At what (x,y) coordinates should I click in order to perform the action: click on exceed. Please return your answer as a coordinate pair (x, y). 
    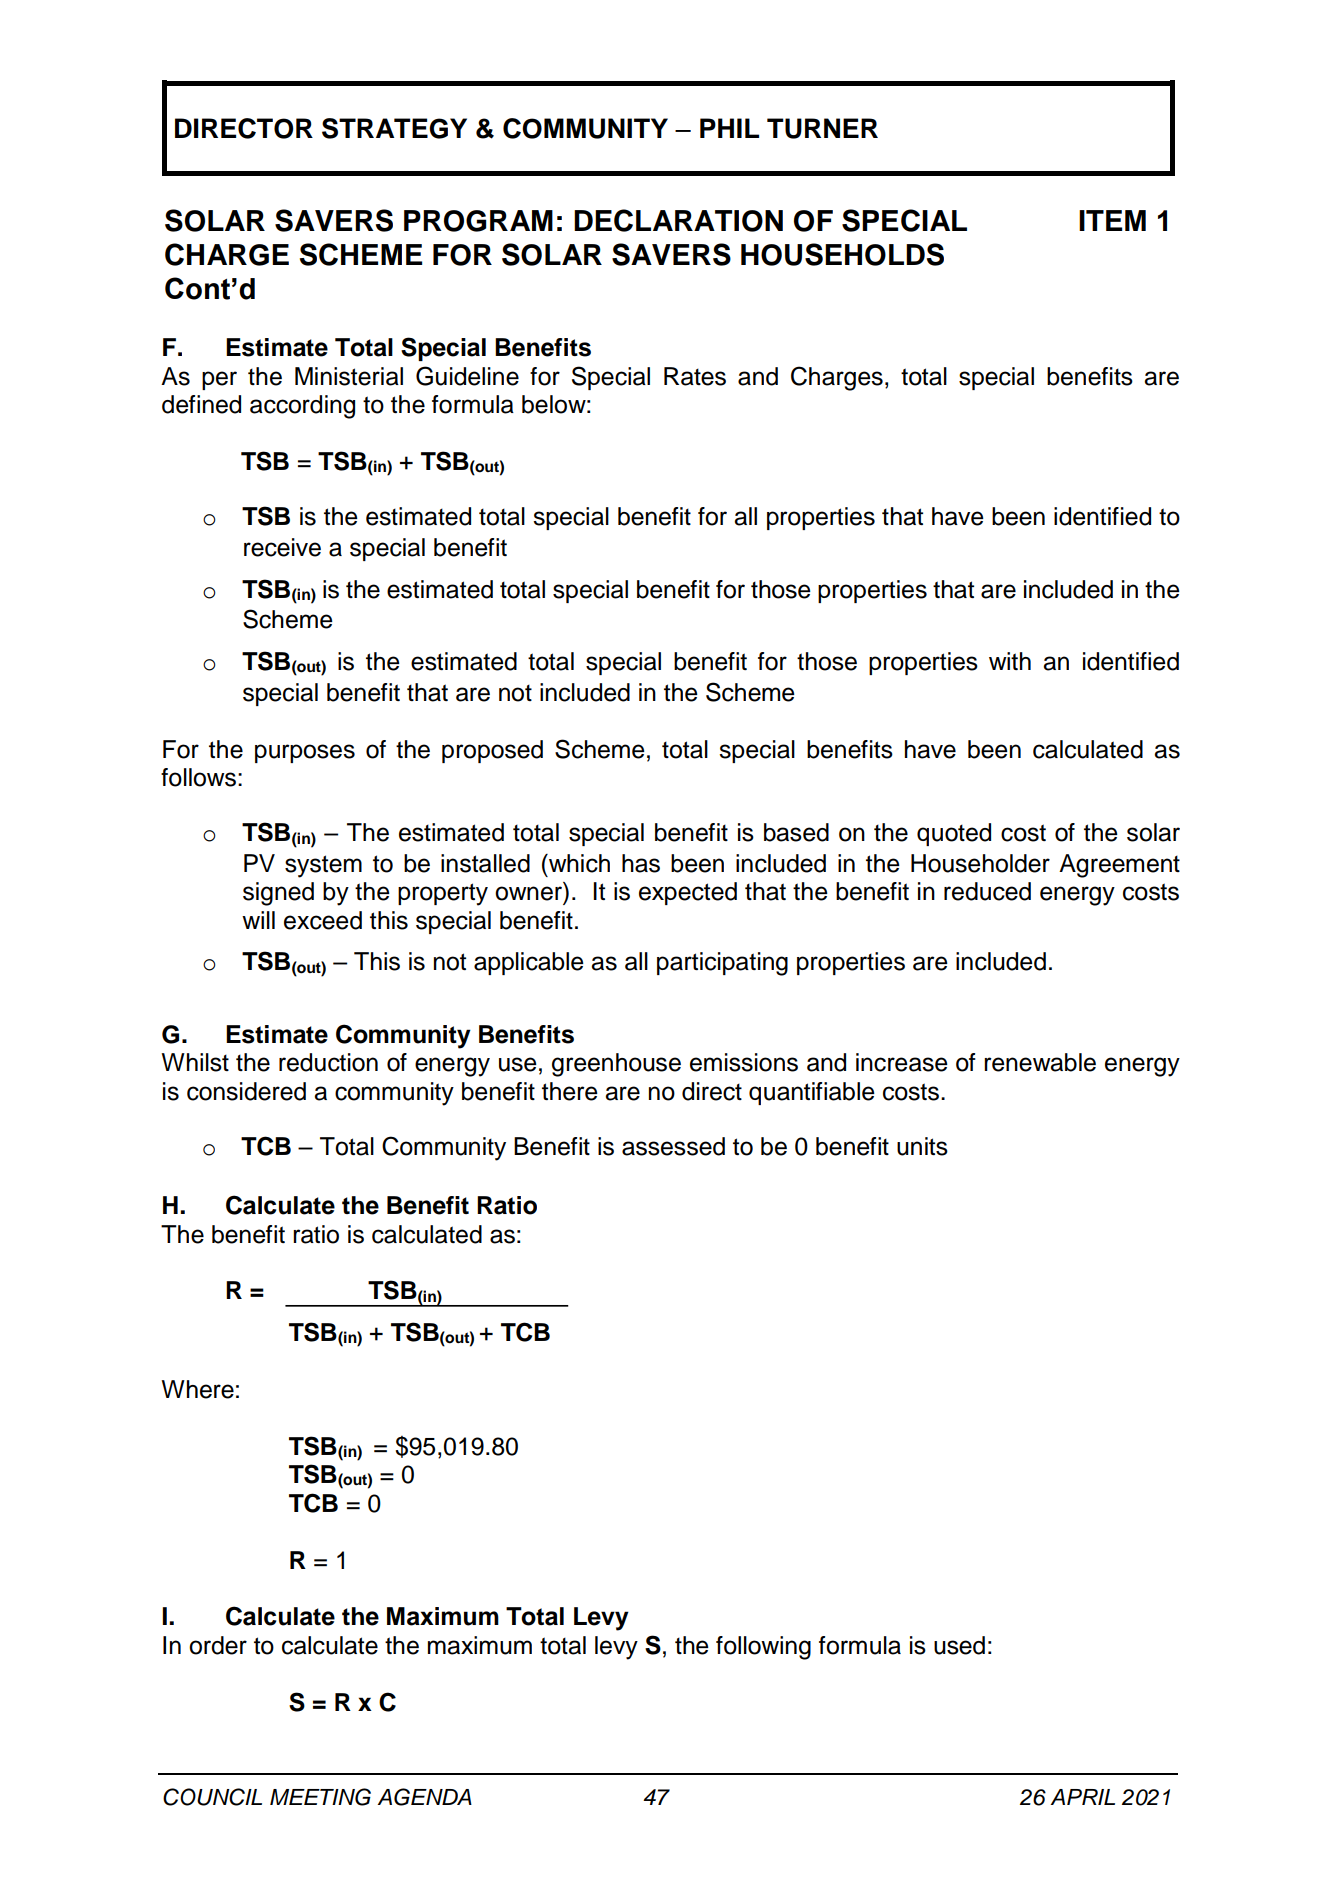
    Looking at the image, I should click on (323, 920).
